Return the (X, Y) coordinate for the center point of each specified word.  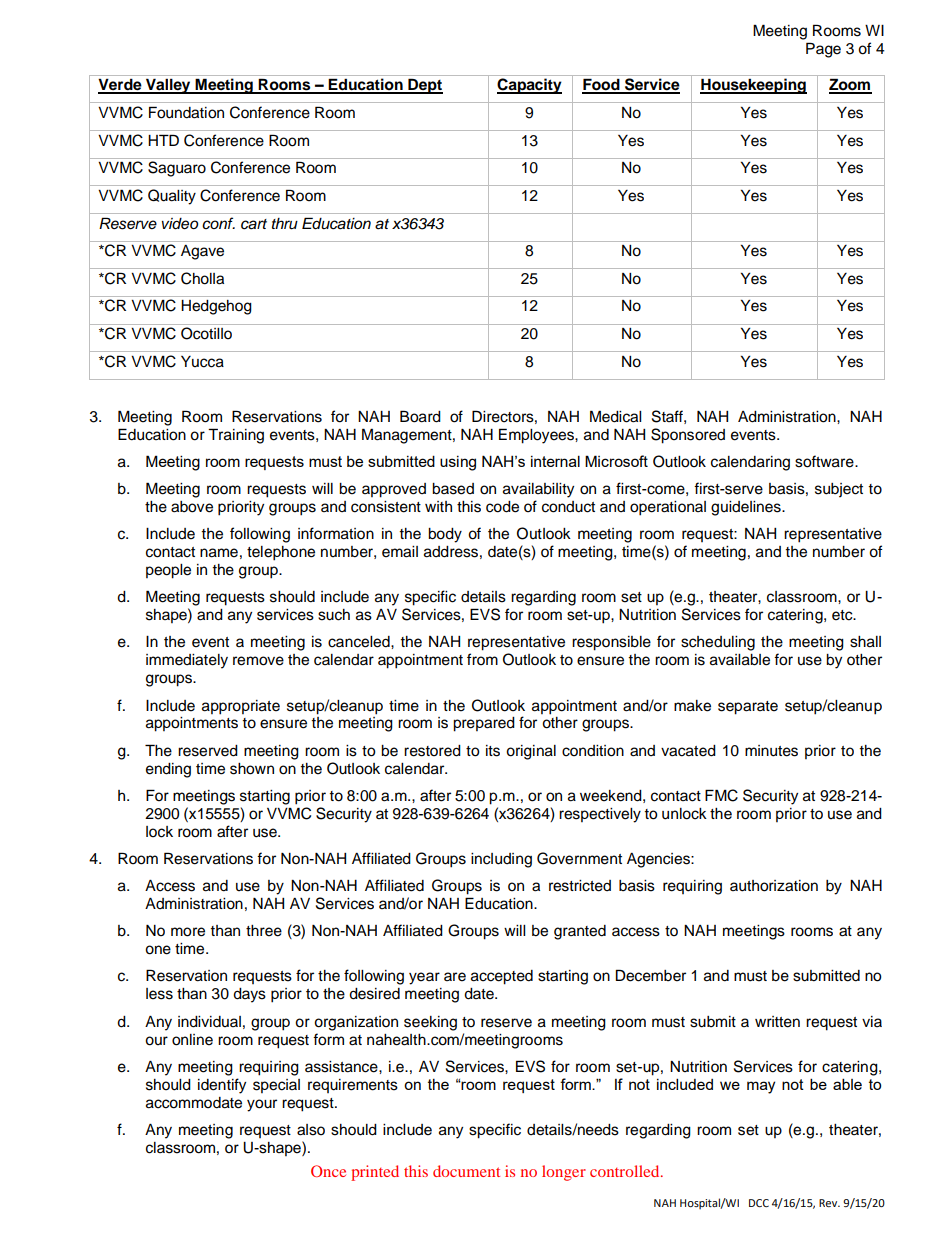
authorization (774, 886)
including (501, 860)
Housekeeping (753, 86)
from (482, 659)
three (264, 931)
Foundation (186, 112)
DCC (759, 1203)
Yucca (202, 362)
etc (843, 615)
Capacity (529, 86)
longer (564, 1173)
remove (258, 661)
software (825, 461)
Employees (537, 436)
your (262, 1105)
